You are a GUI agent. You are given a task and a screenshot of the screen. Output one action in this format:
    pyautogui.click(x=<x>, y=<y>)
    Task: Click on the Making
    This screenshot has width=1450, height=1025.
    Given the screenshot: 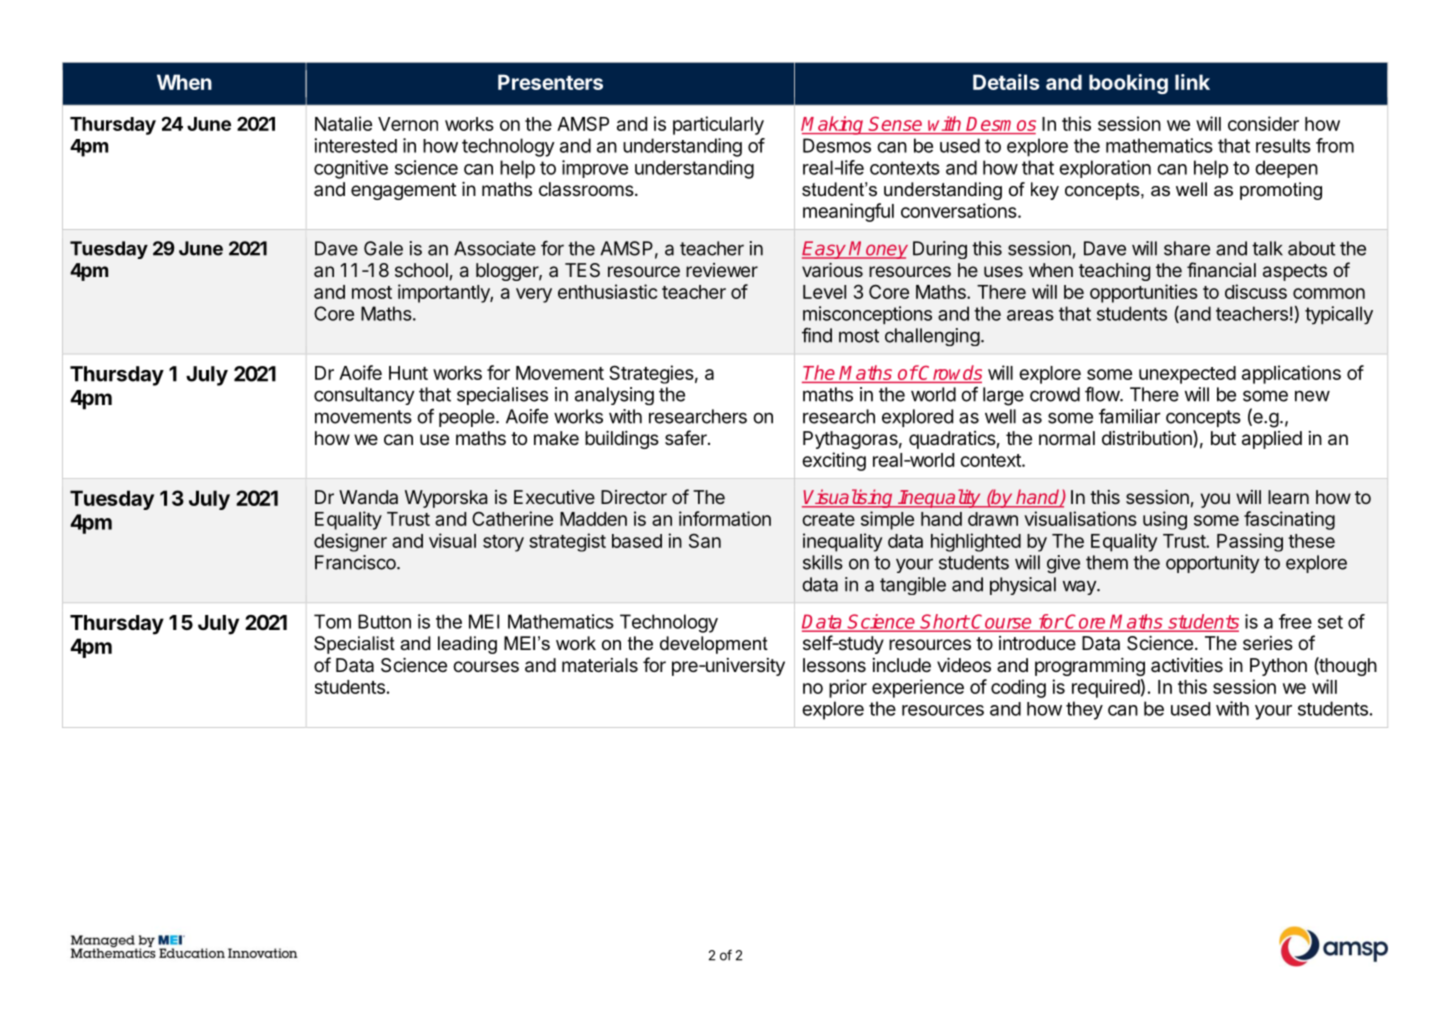 What is the action you would take?
    pyautogui.click(x=833, y=125)
